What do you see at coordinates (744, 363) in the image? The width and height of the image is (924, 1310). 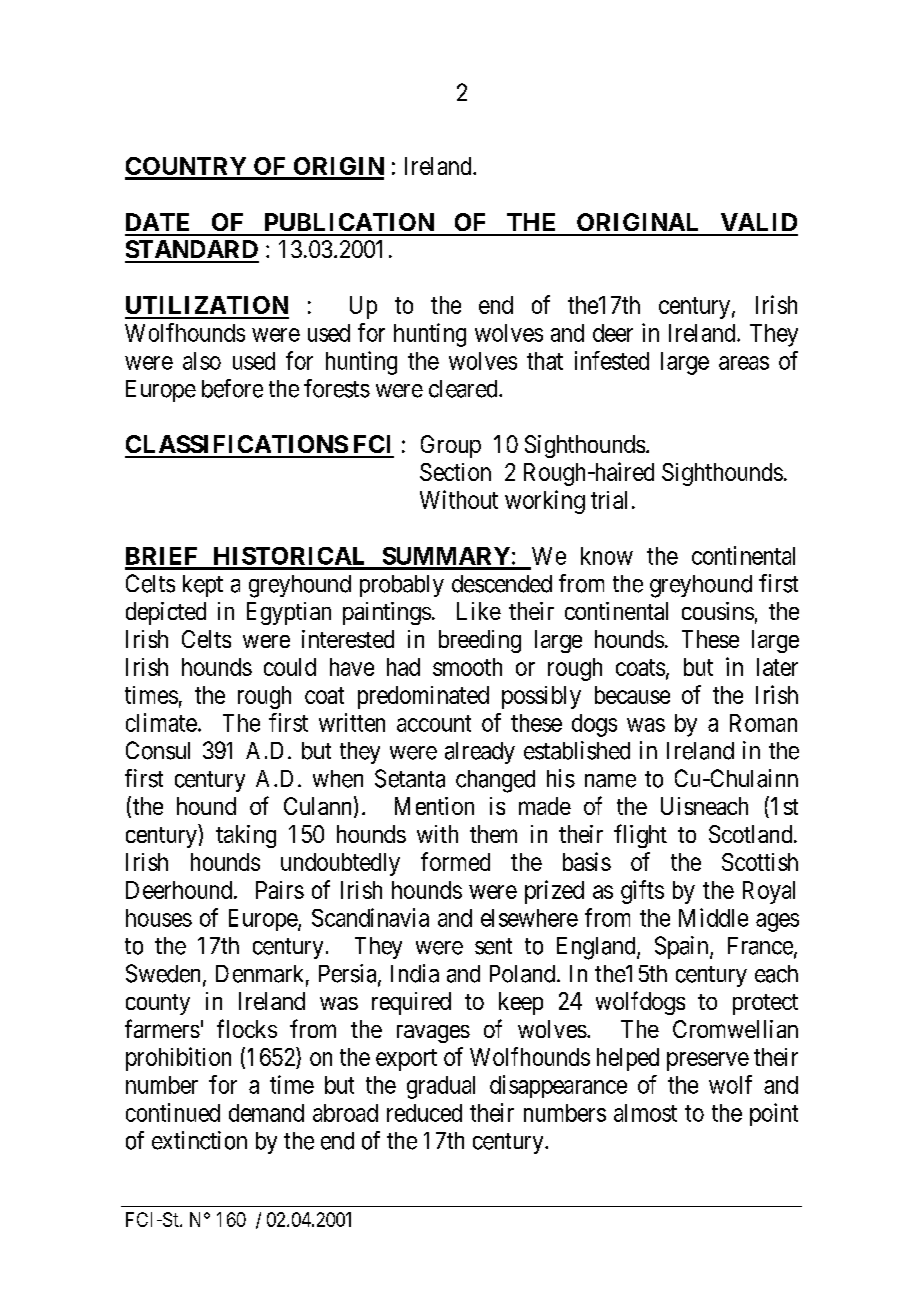 I see `areas` at bounding box center [744, 363].
